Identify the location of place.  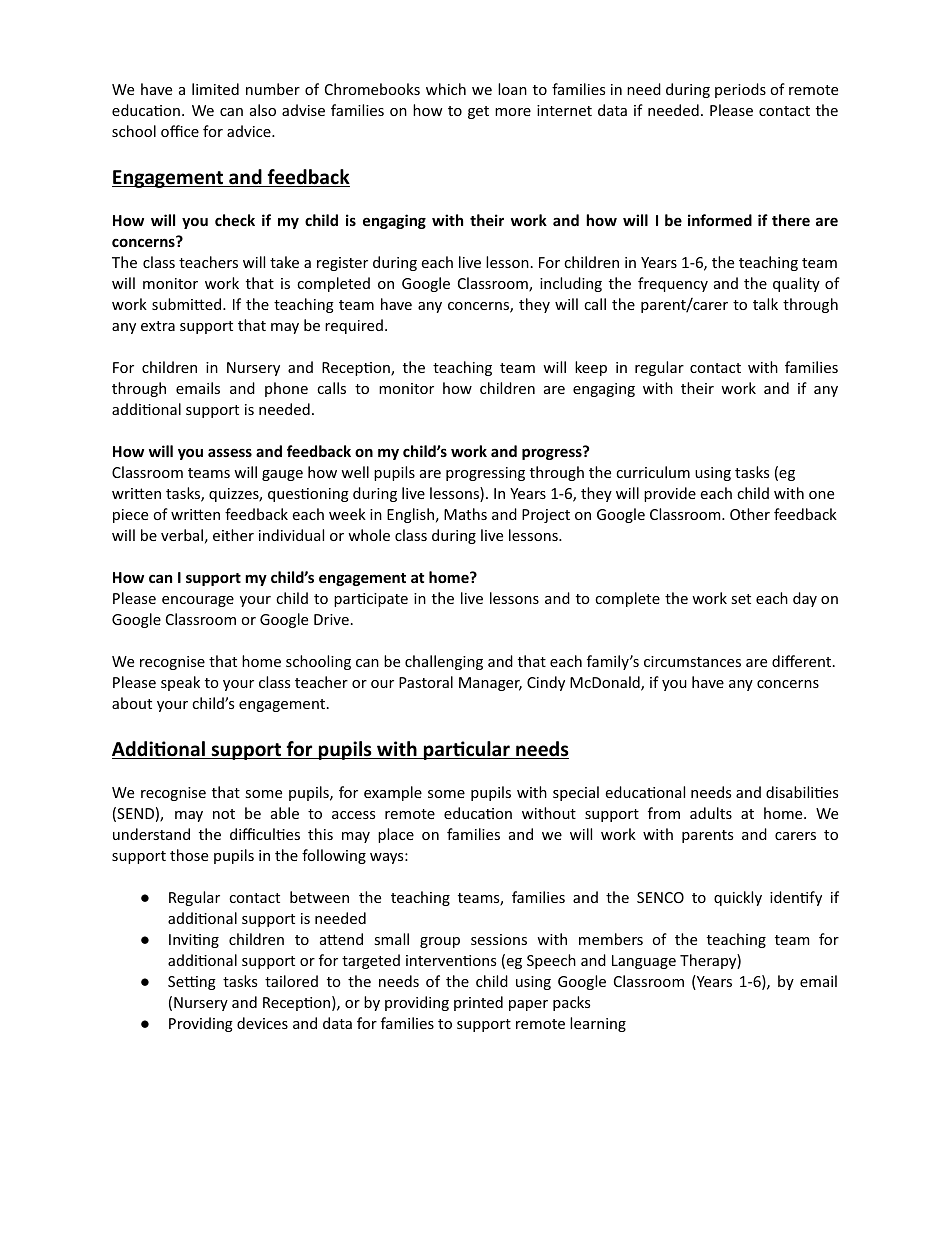
(396, 835).
